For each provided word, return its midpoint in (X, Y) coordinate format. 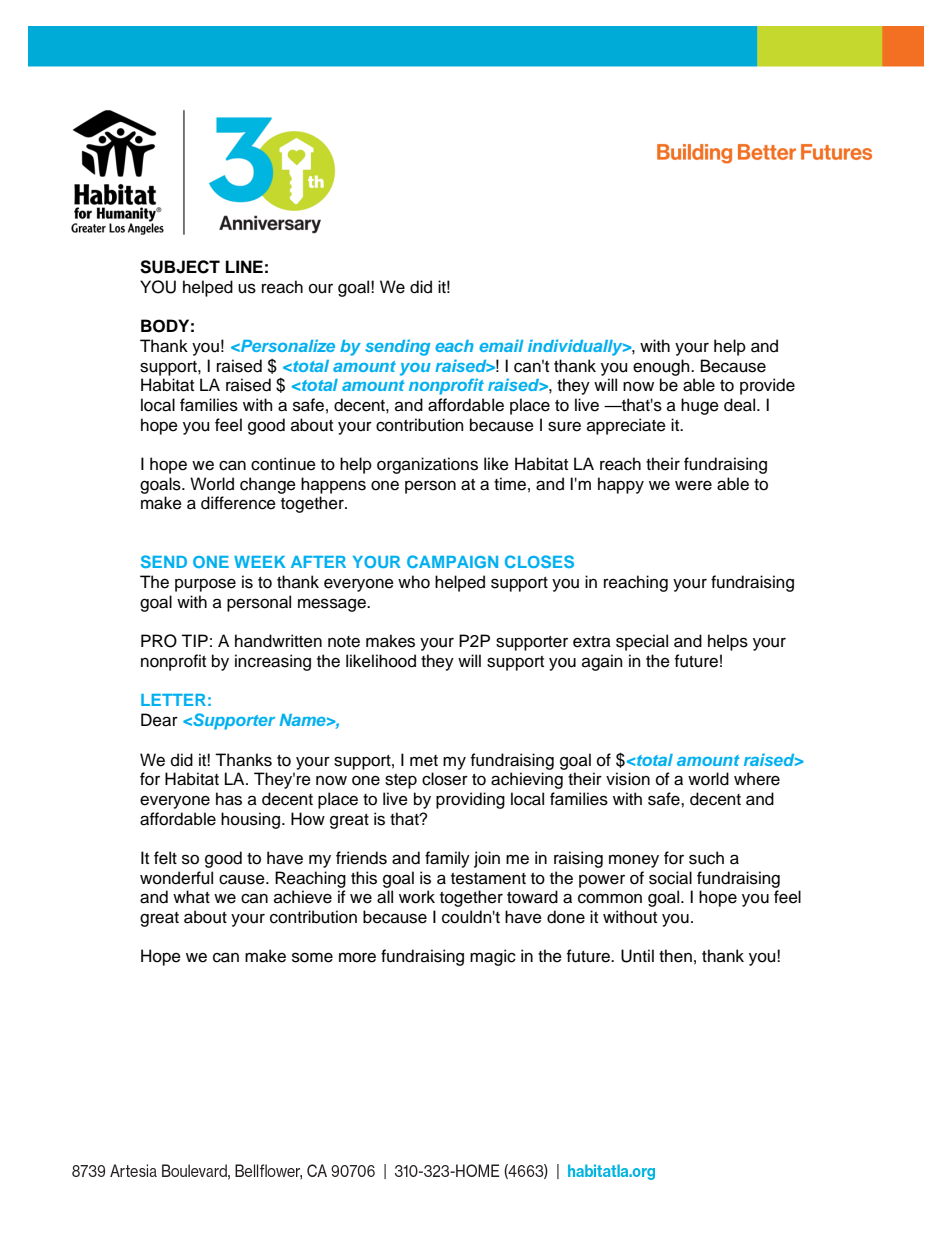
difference (238, 503)
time (510, 484)
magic (493, 957)
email (501, 345)
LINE (244, 266)
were (693, 485)
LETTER (173, 700)
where (757, 779)
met (424, 761)
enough (662, 367)
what (191, 896)
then (675, 956)
